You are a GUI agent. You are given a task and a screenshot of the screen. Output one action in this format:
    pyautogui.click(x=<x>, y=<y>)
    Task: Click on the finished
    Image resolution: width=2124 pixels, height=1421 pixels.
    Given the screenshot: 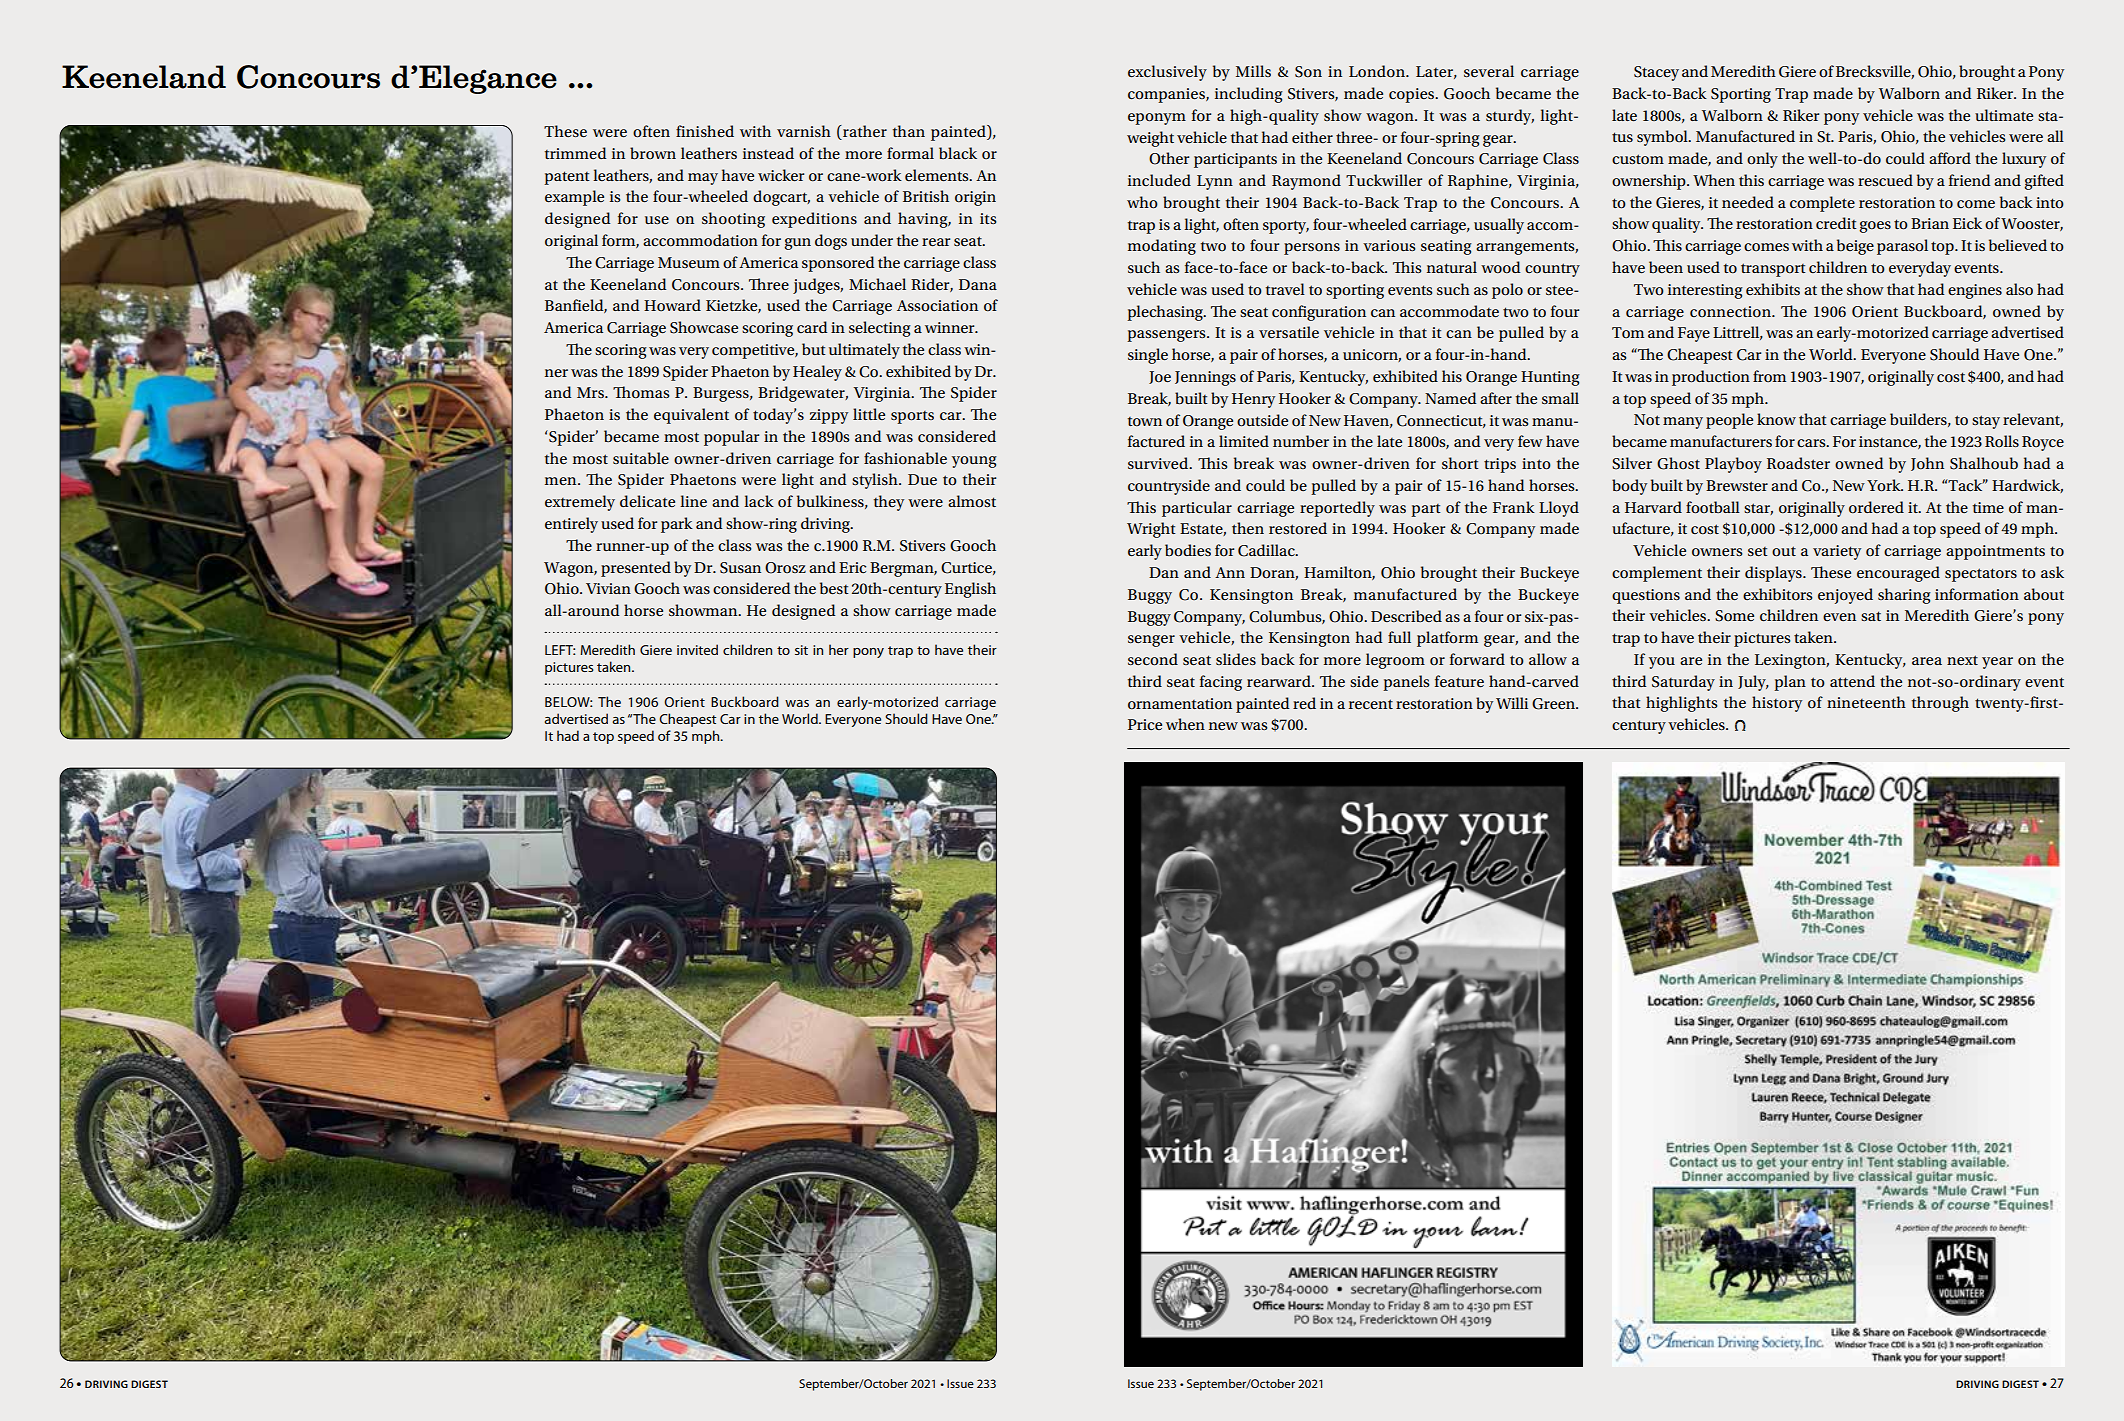 What is the action you would take?
    pyautogui.click(x=705, y=131)
